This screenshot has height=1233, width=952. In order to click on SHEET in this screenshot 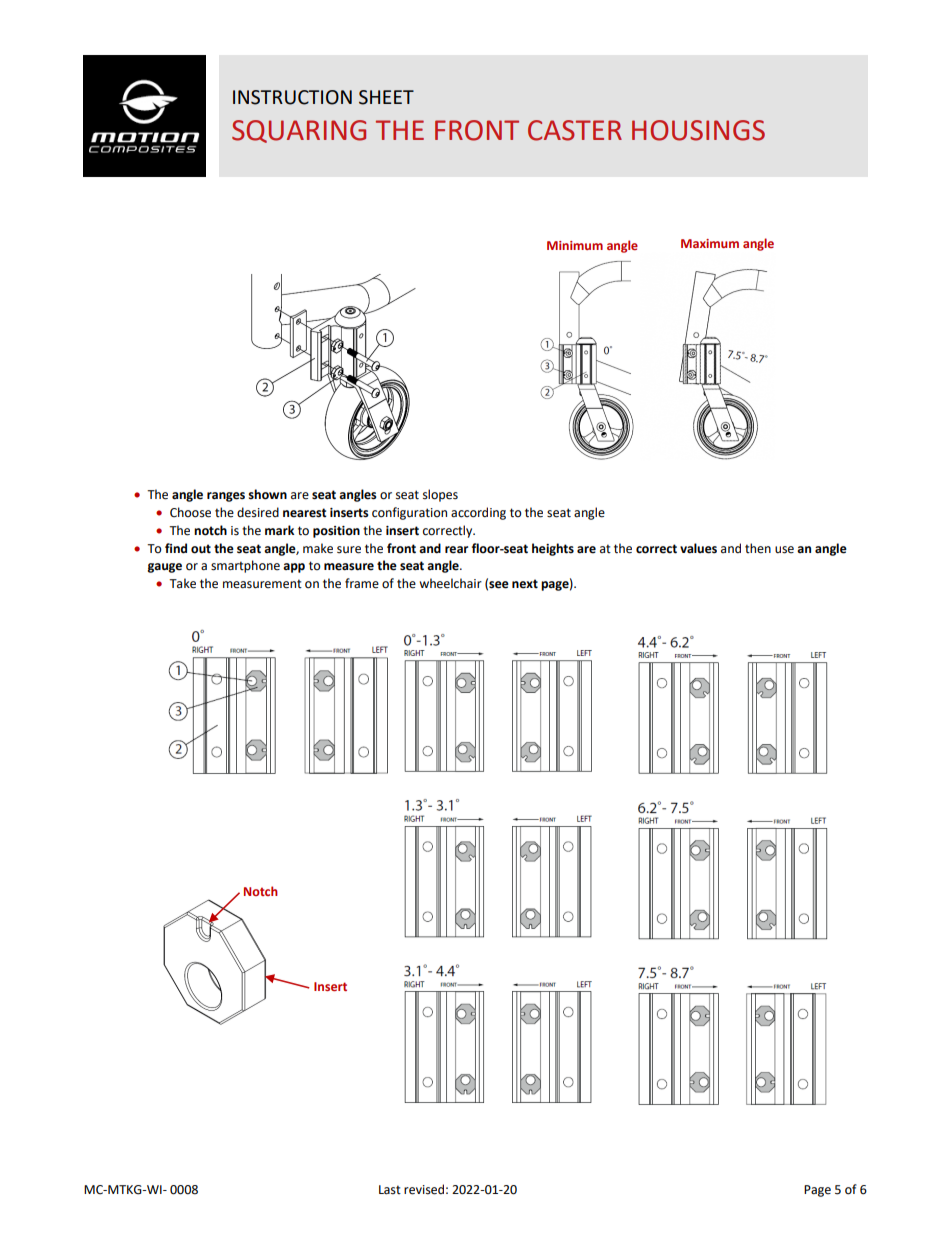, I will do `click(386, 97)`.
